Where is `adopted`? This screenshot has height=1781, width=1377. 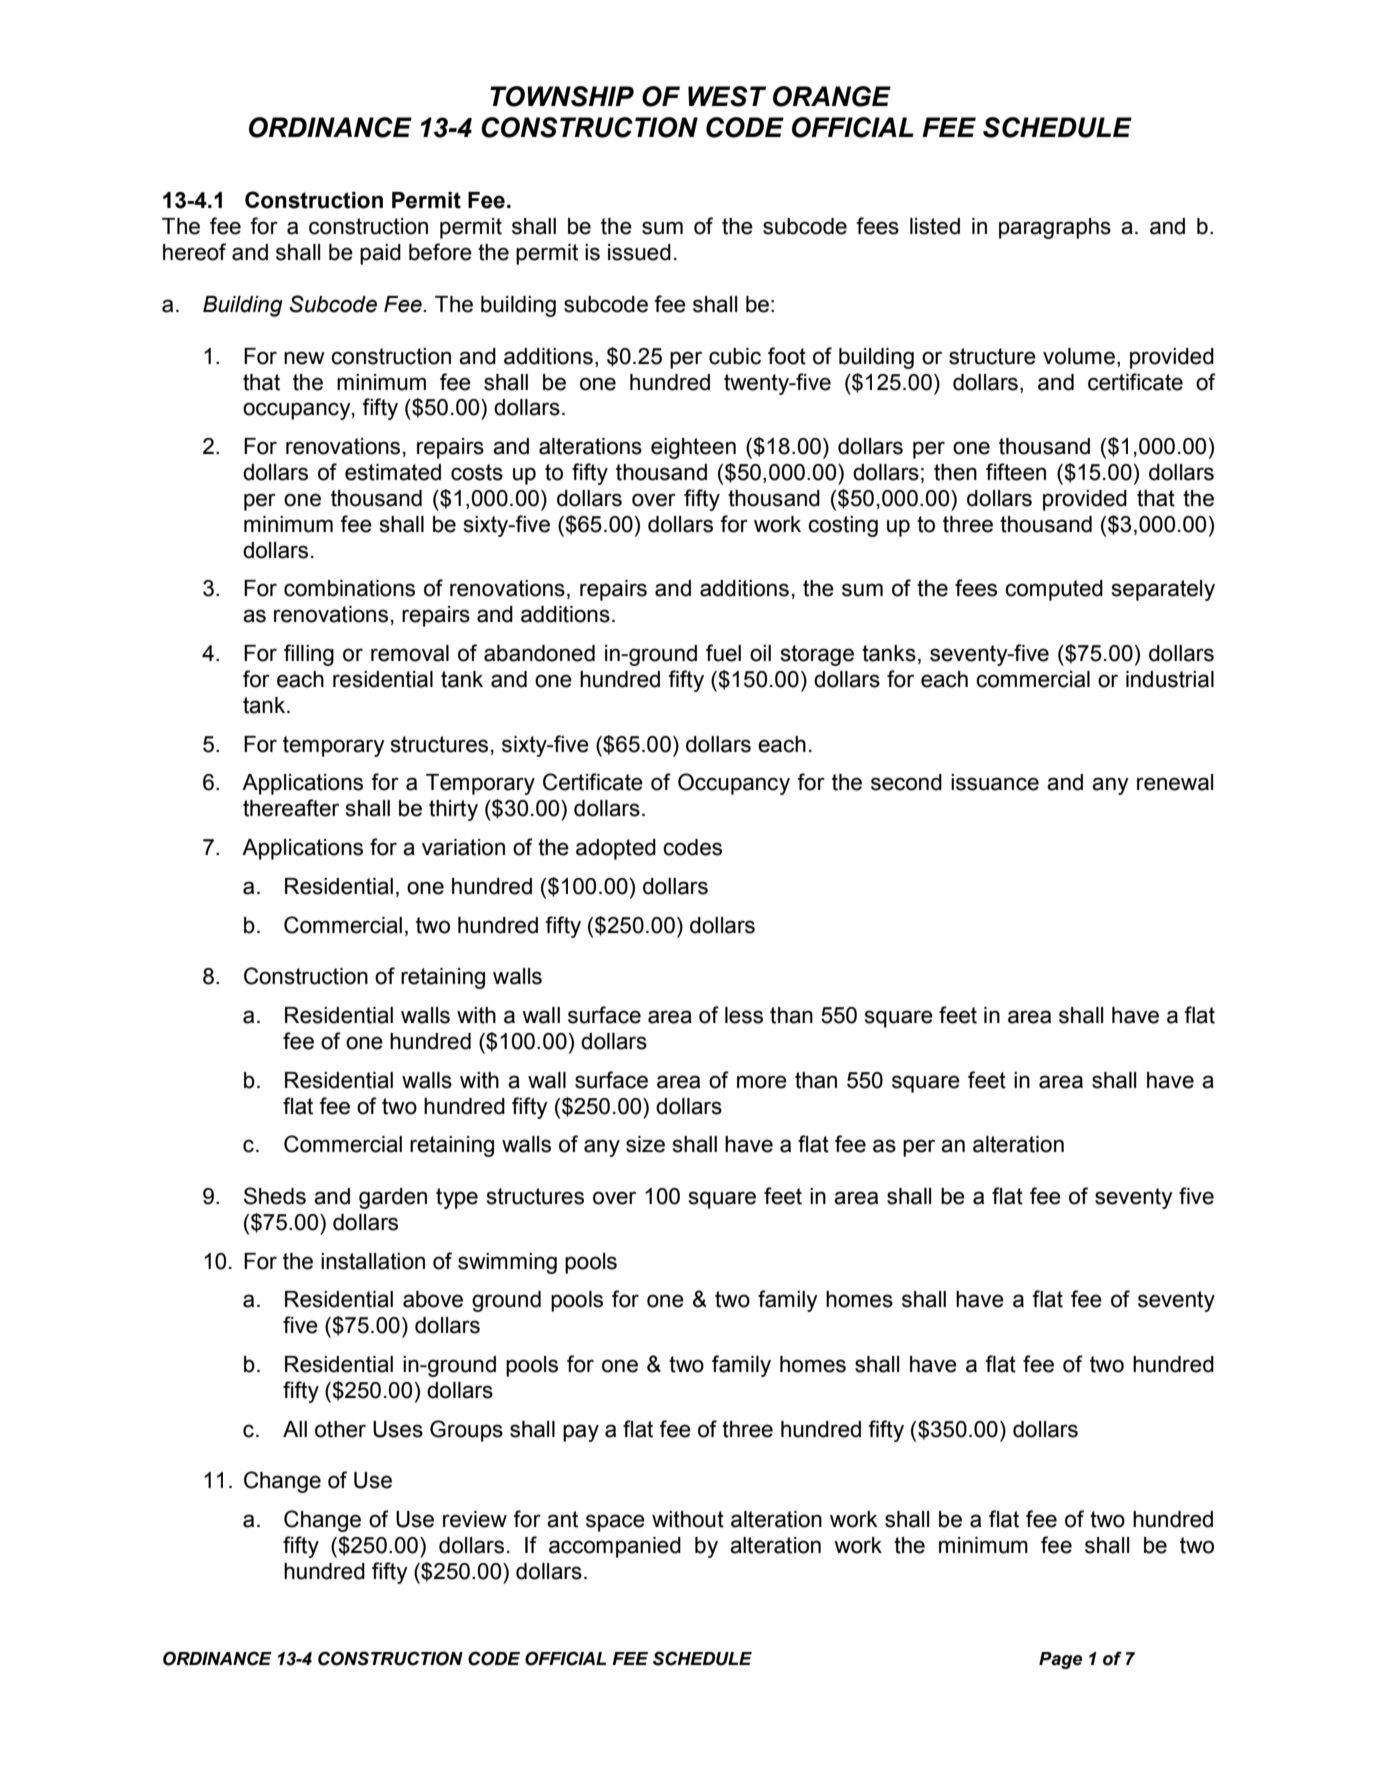
adopted is located at coordinates (616, 849).
